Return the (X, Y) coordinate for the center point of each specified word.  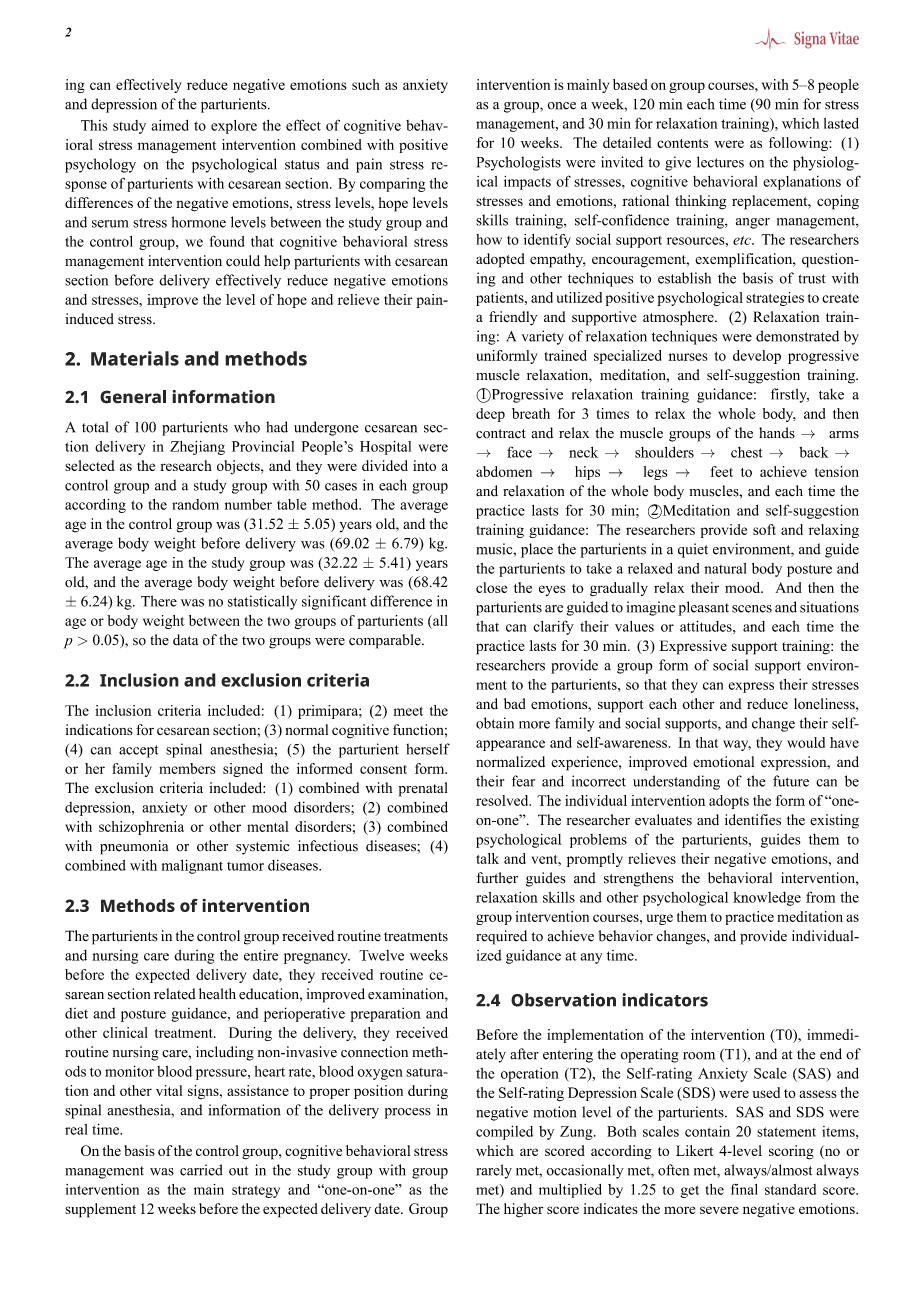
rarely (494, 1171)
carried (201, 1170)
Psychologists (519, 163)
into (424, 465)
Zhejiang (197, 448)
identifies (753, 820)
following (799, 144)
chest (747, 452)
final (744, 1189)
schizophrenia (141, 828)
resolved (503, 800)
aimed (170, 125)
